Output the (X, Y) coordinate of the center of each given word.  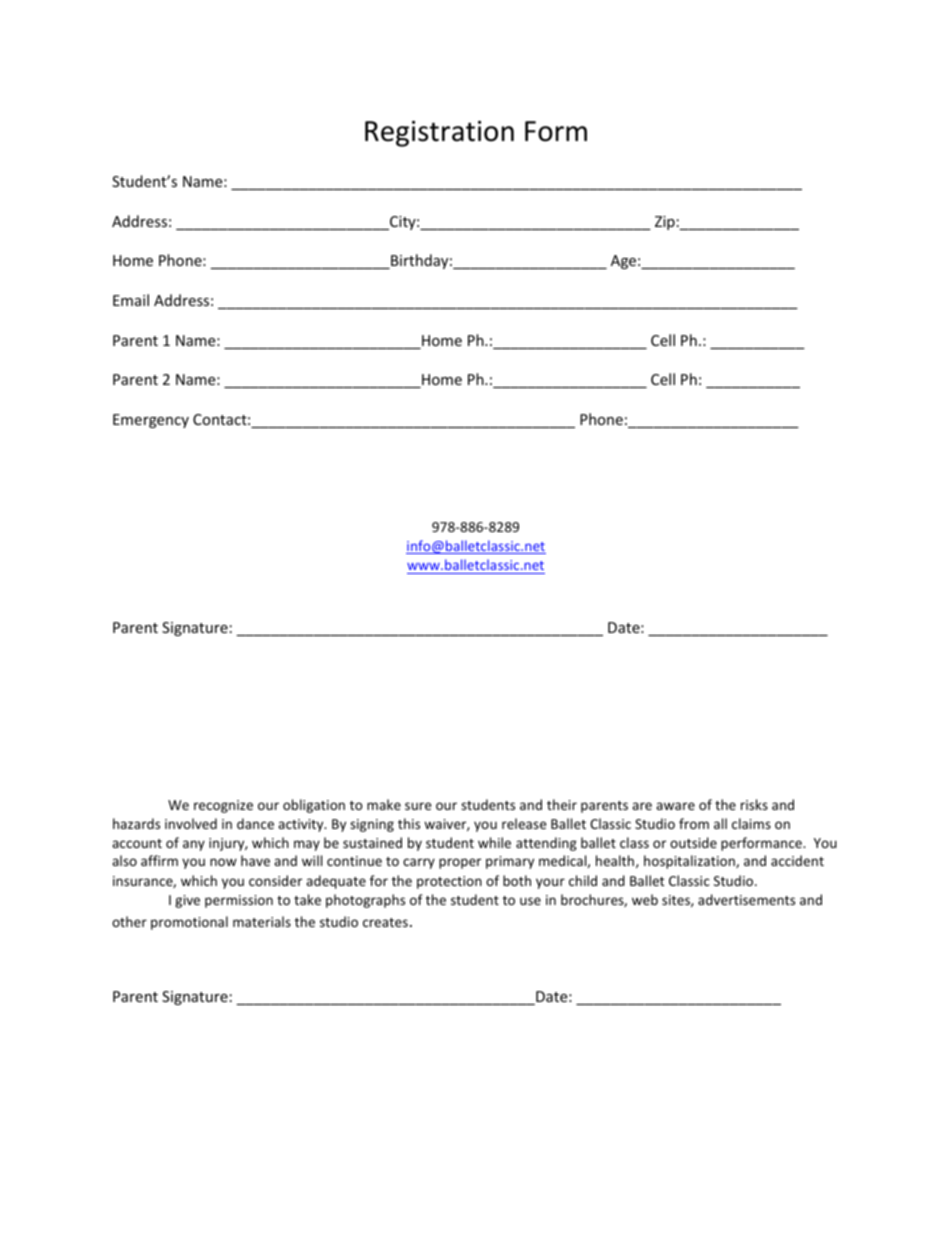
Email (131, 300)
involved (191, 823)
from (694, 823)
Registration (439, 134)
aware (675, 806)
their (562, 804)
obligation (314, 806)
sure (418, 806)
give (187, 901)
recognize (223, 806)
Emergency (151, 421)
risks (754, 804)
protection (449, 882)
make (384, 804)
